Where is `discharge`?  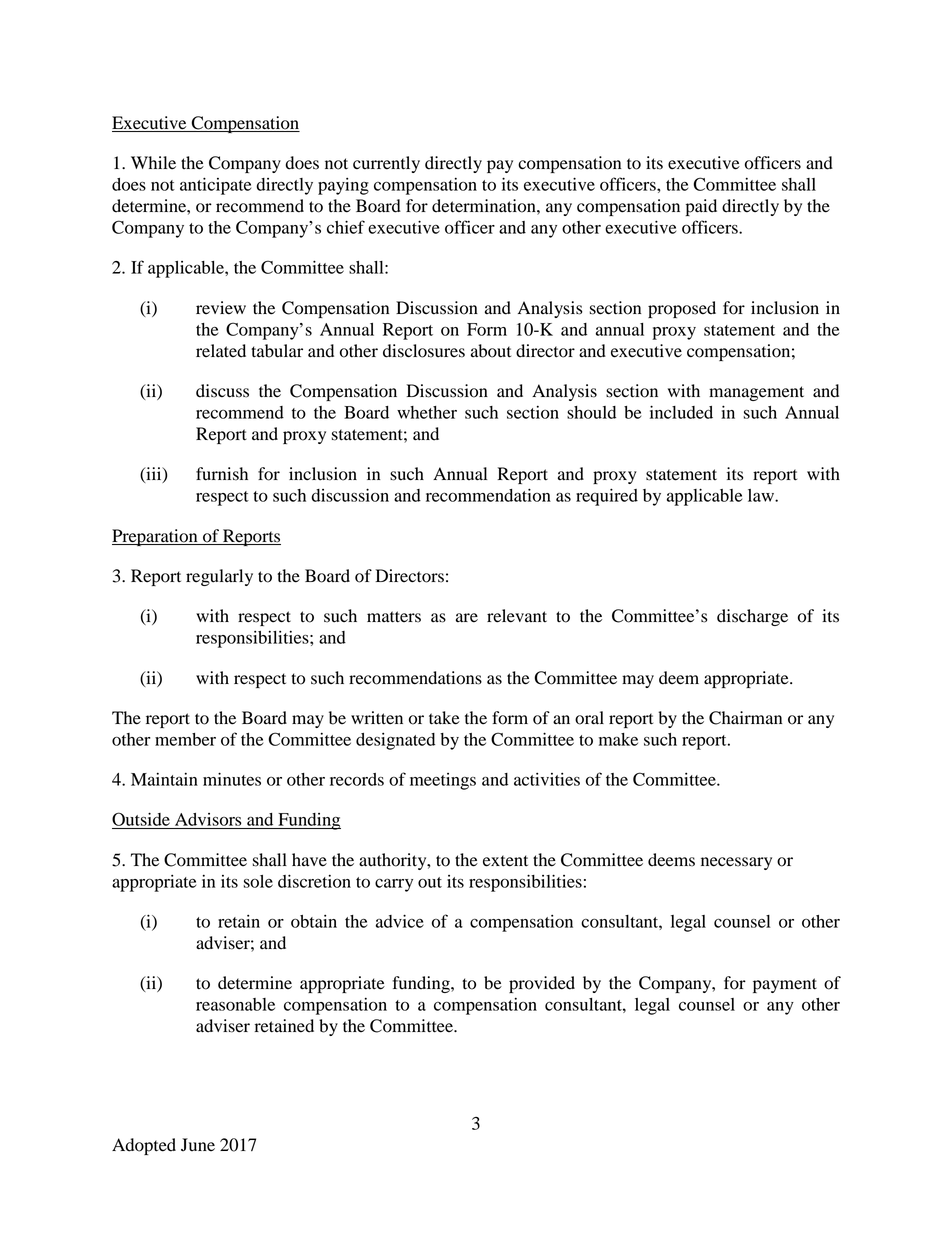 discharge is located at coordinates (752, 617).
